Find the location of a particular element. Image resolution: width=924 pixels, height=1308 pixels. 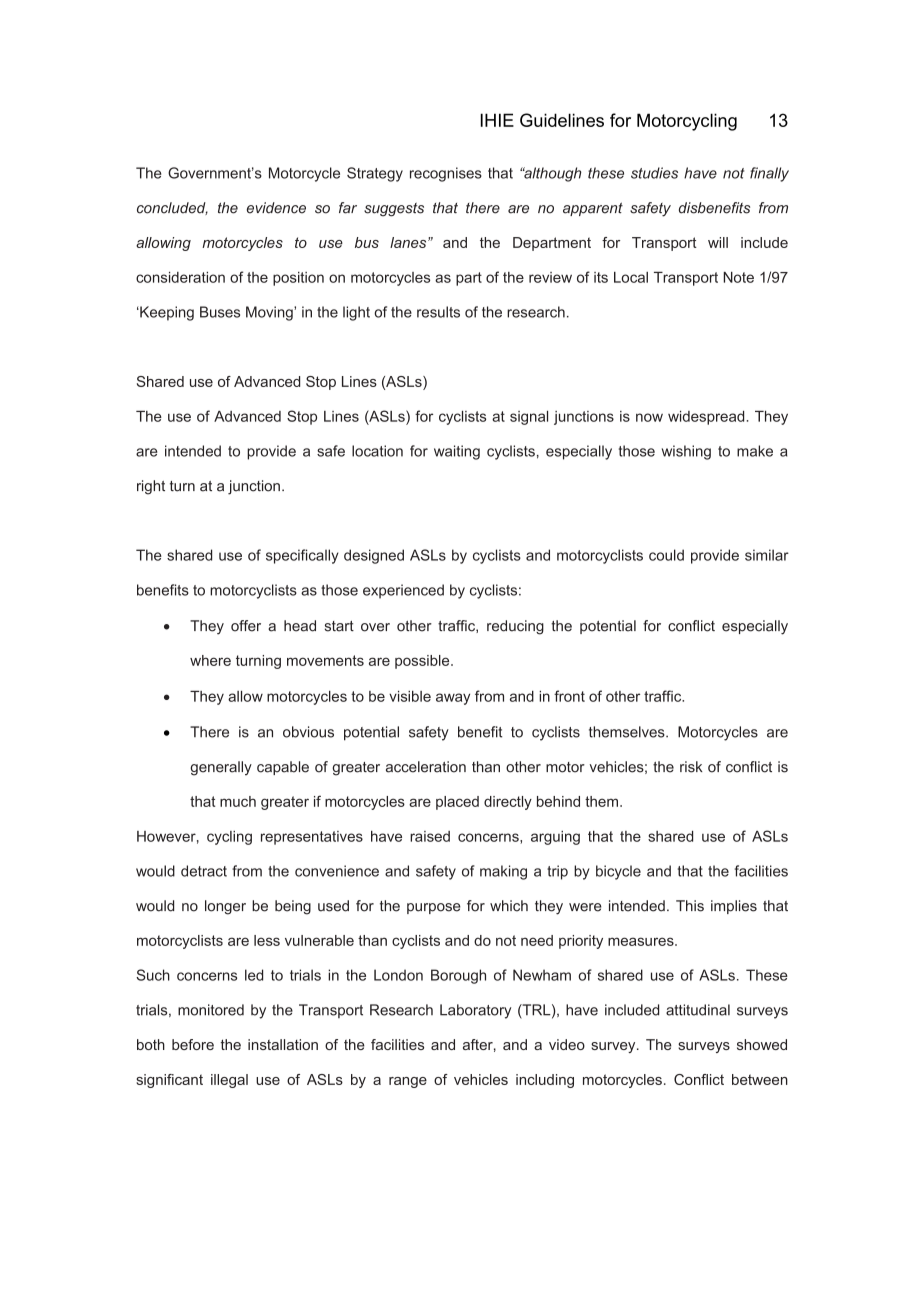

illegal is located at coordinates (229, 1081).
